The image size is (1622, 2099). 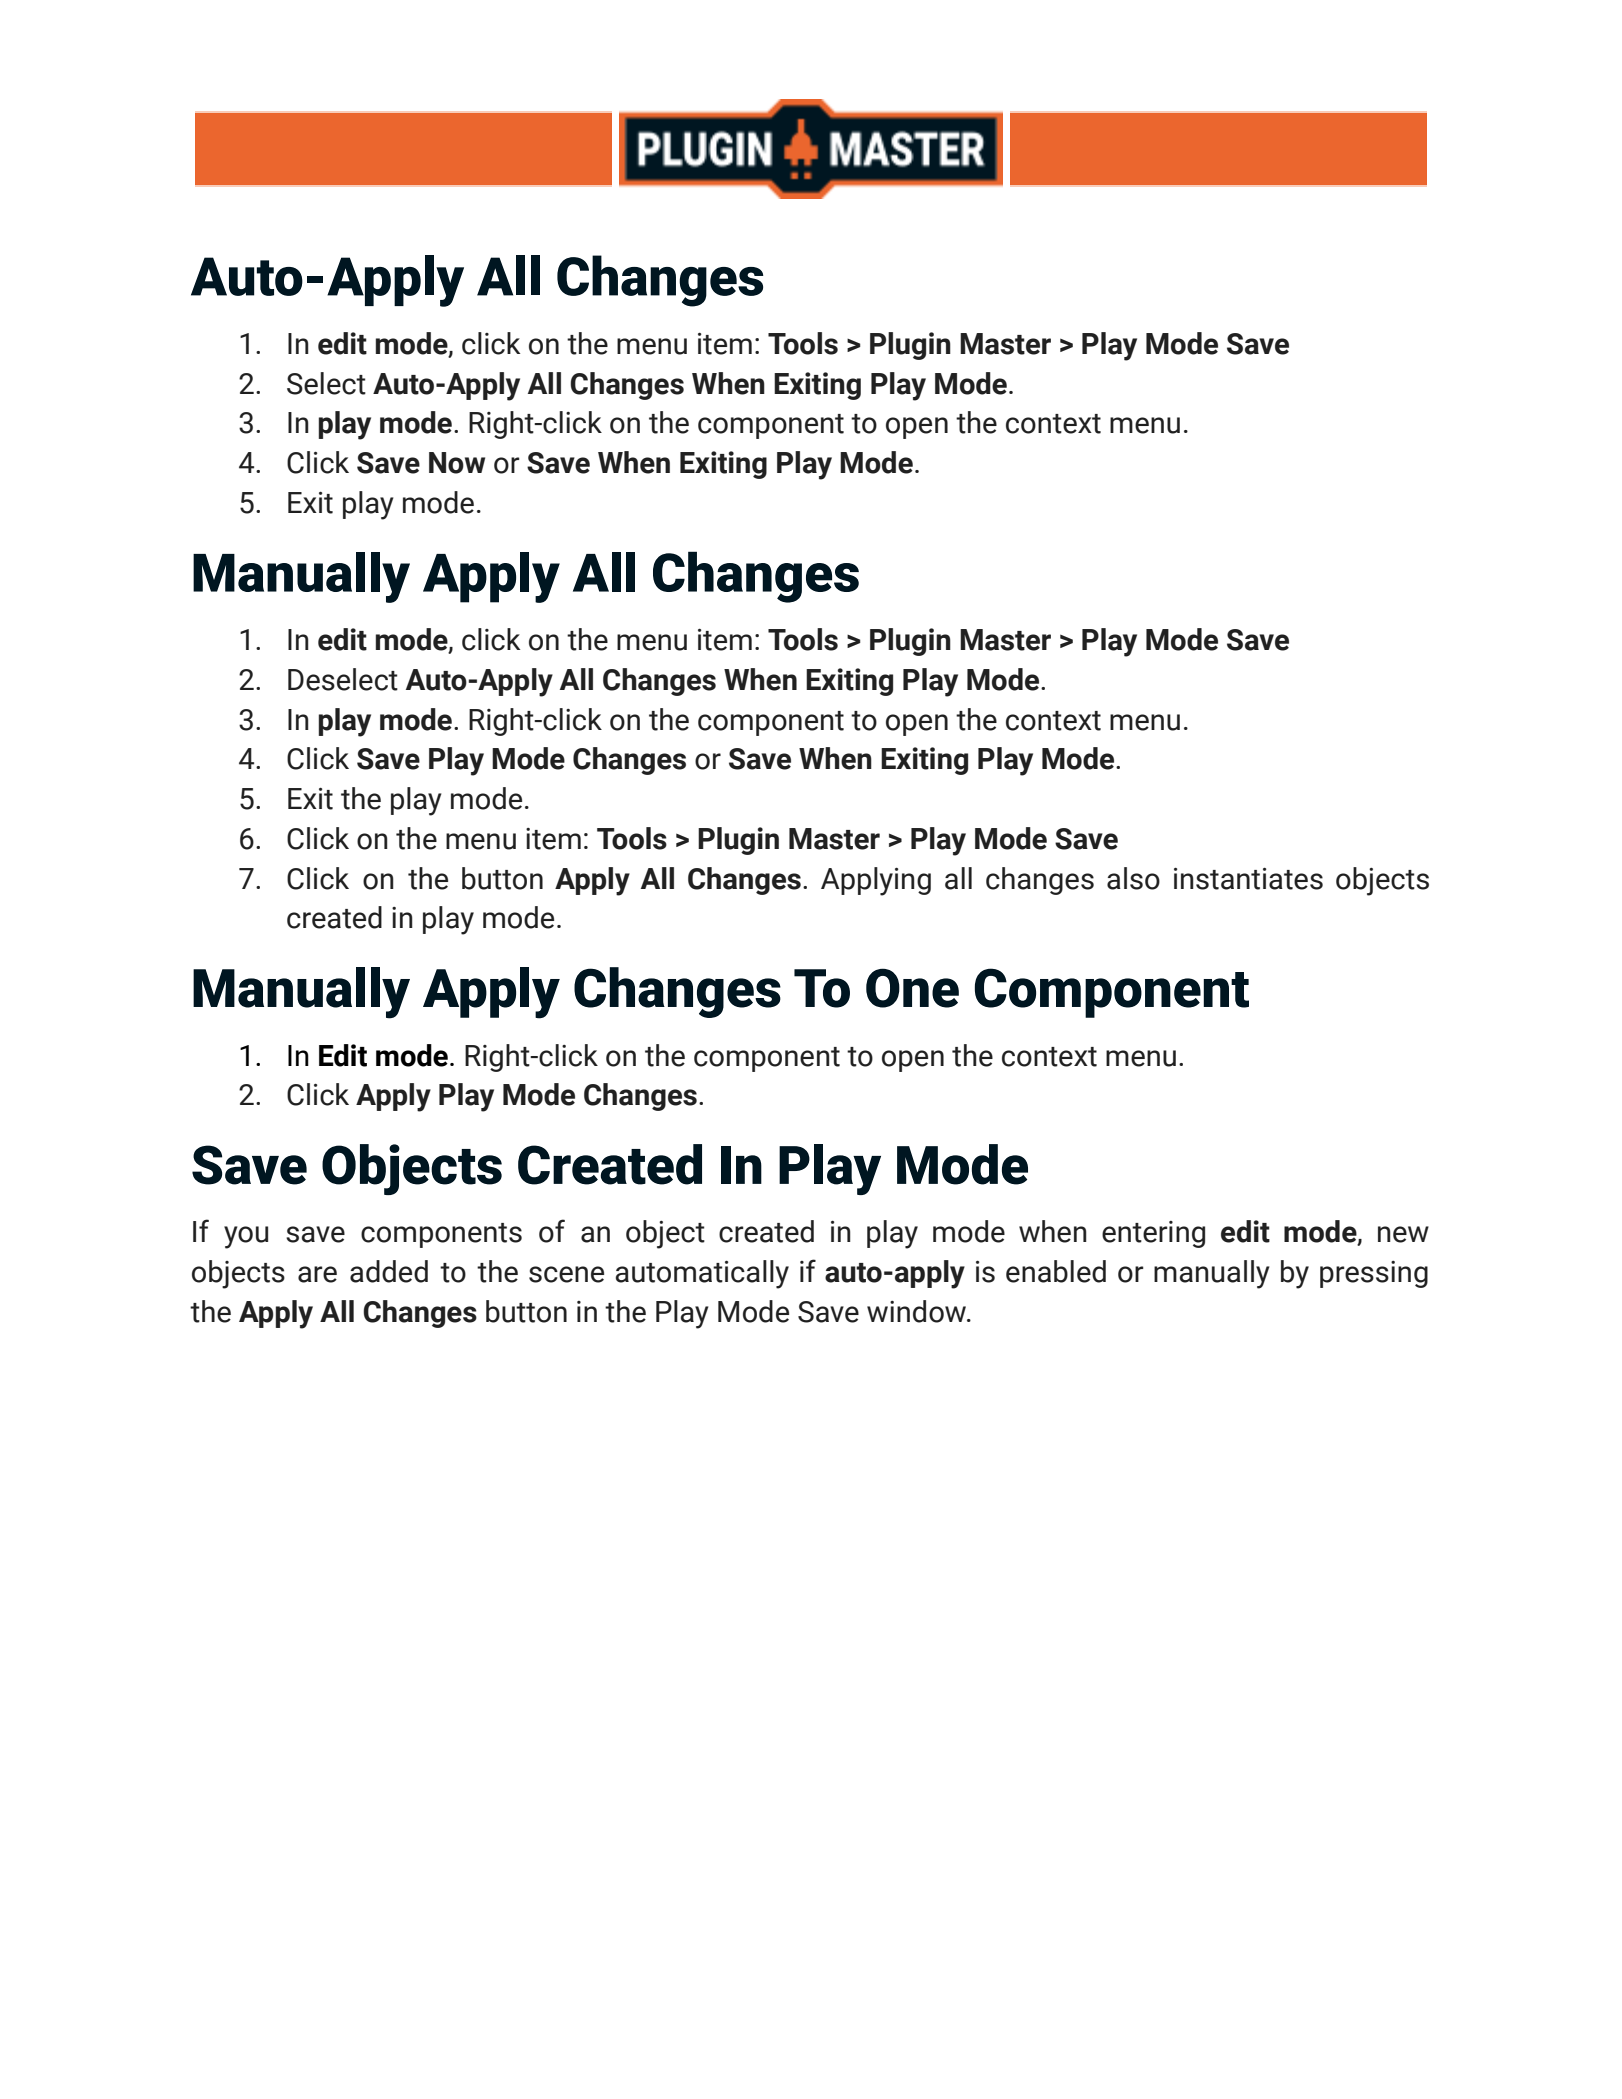 I want to click on entering, so click(x=1153, y=1234).
